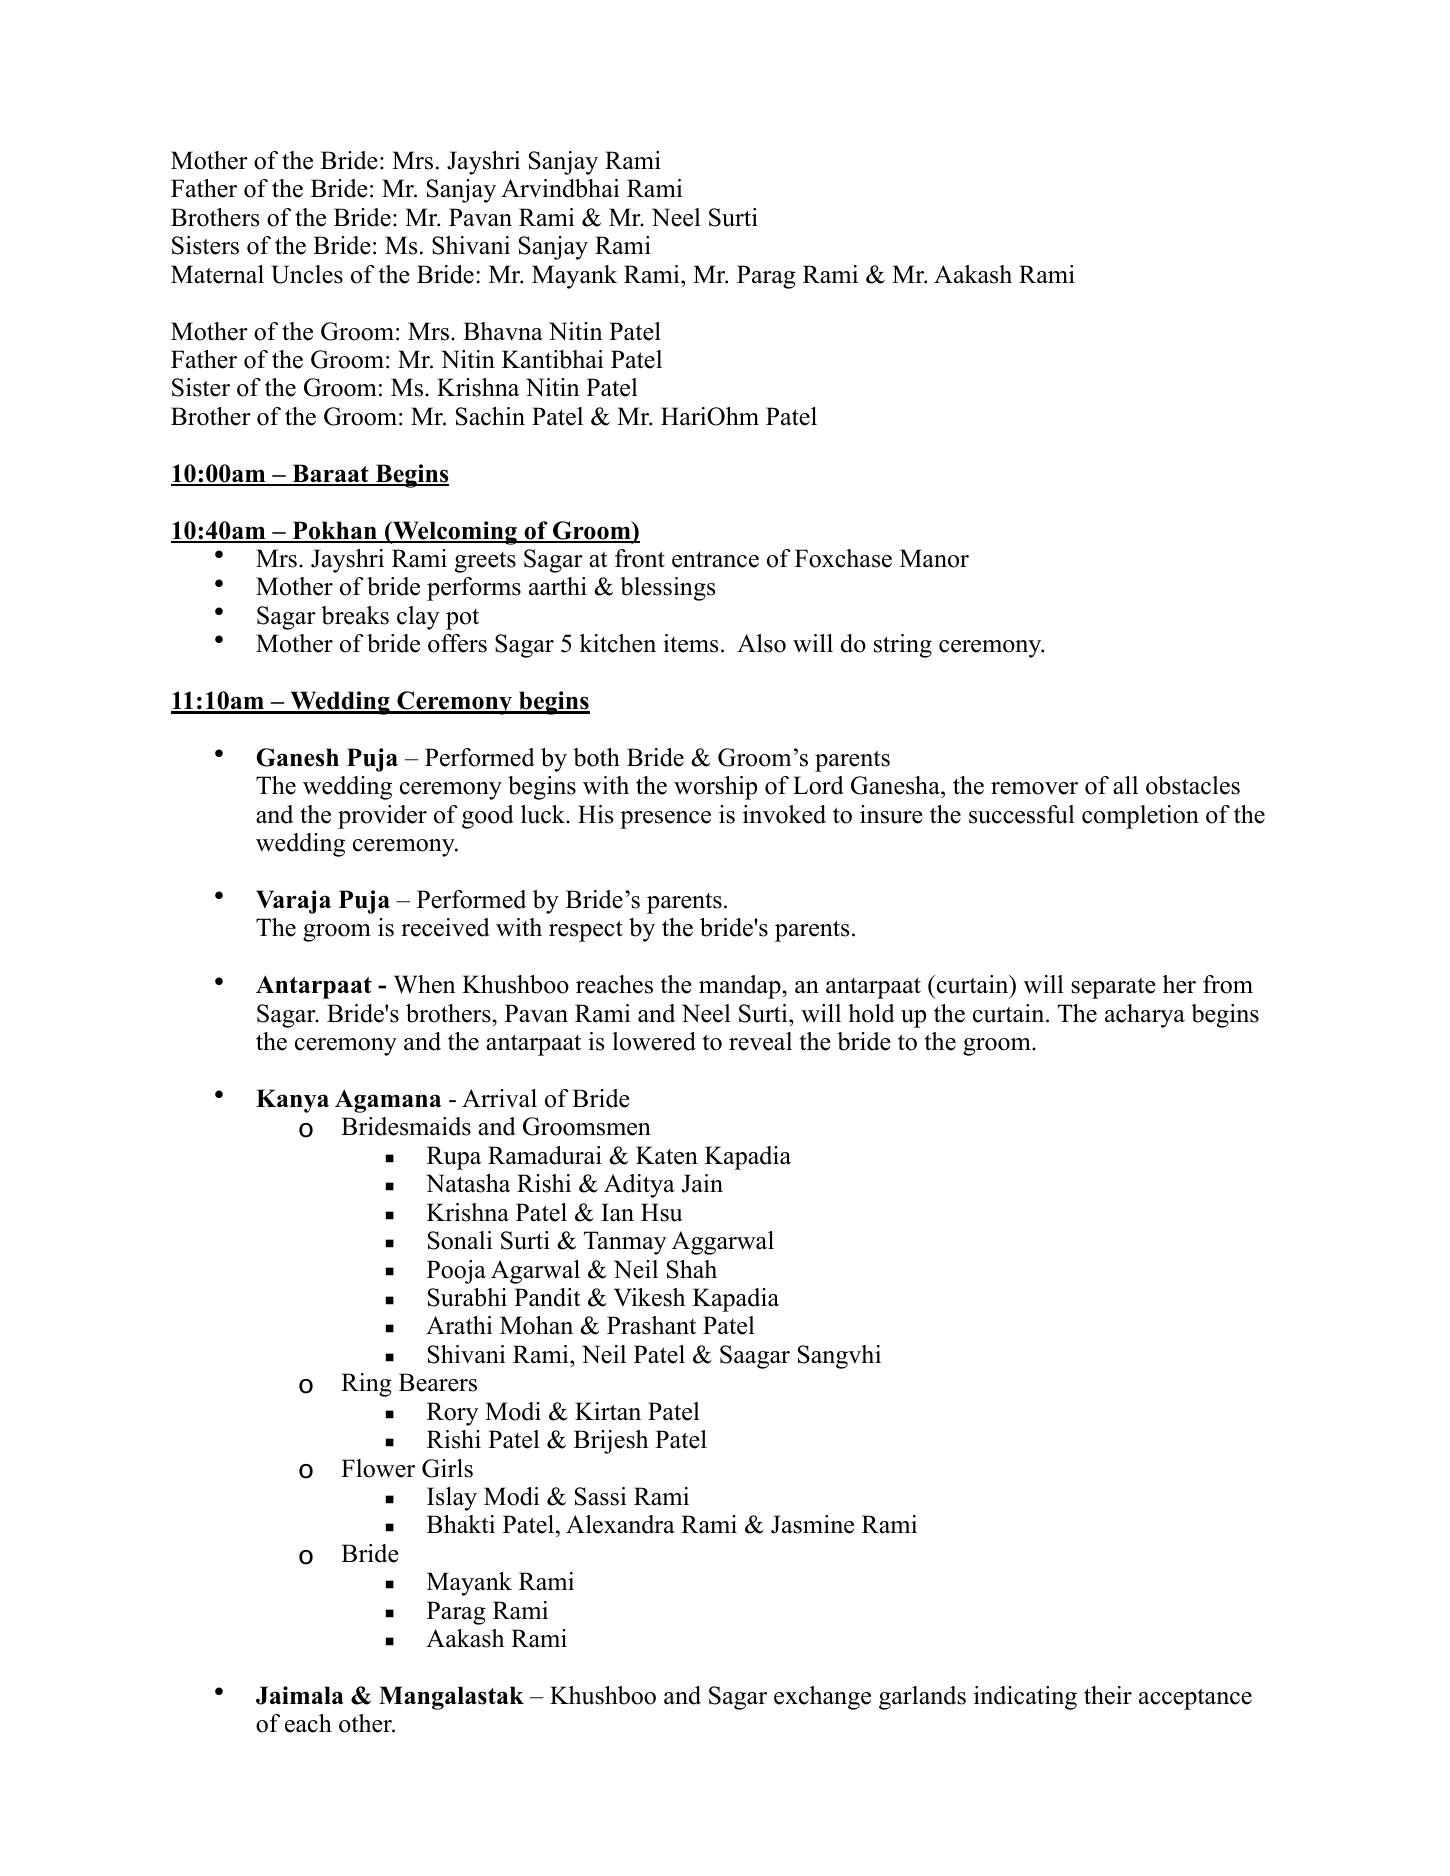  What do you see at coordinates (307, 274) in the document?
I see `Uncles` at bounding box center [307, 274].
